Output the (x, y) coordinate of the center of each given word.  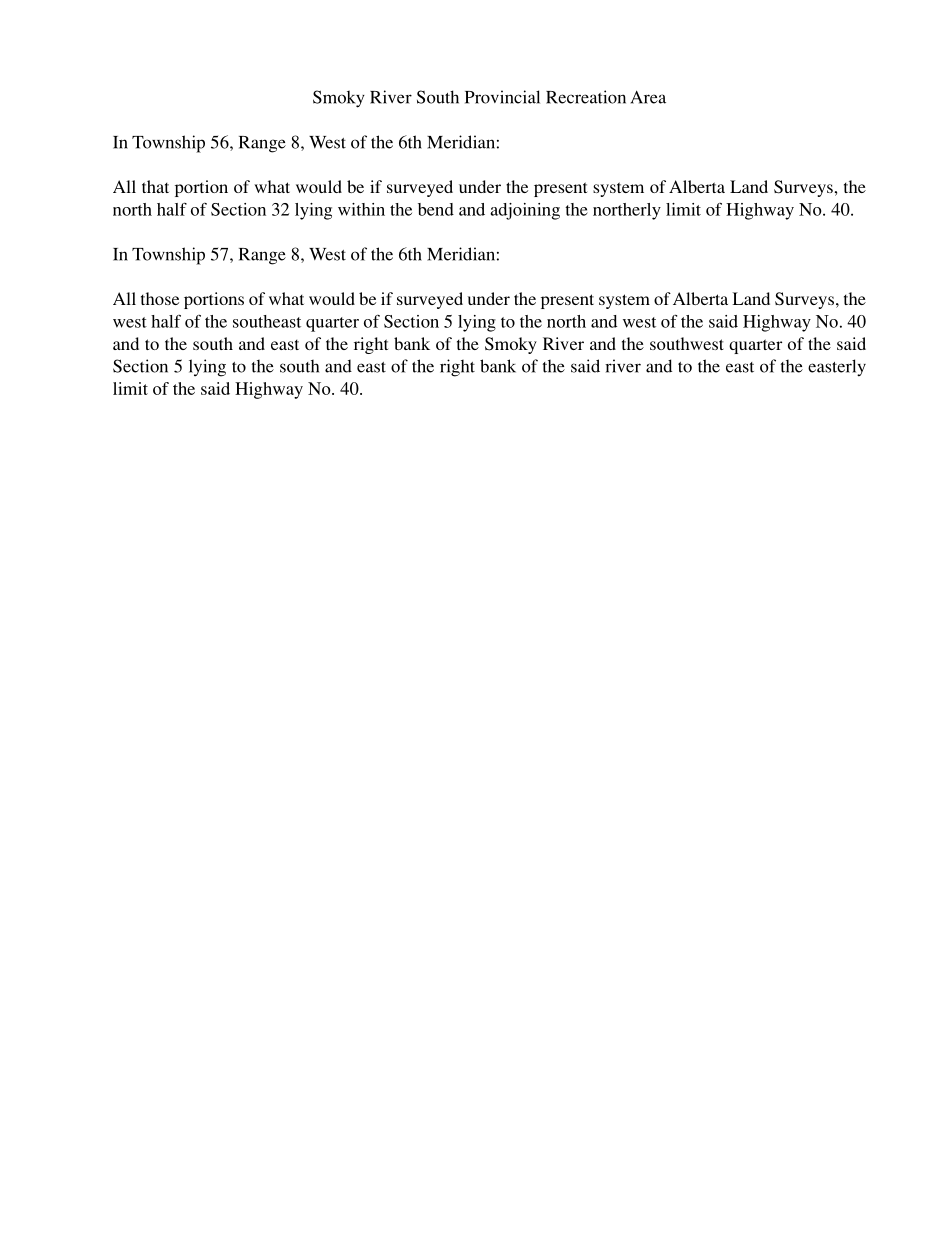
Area (648, 97)
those (160, 298)
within (361, 209)
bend (436, 209)
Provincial (502, 97)
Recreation (586, 97)
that (155, 186)
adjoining (525, 211)
